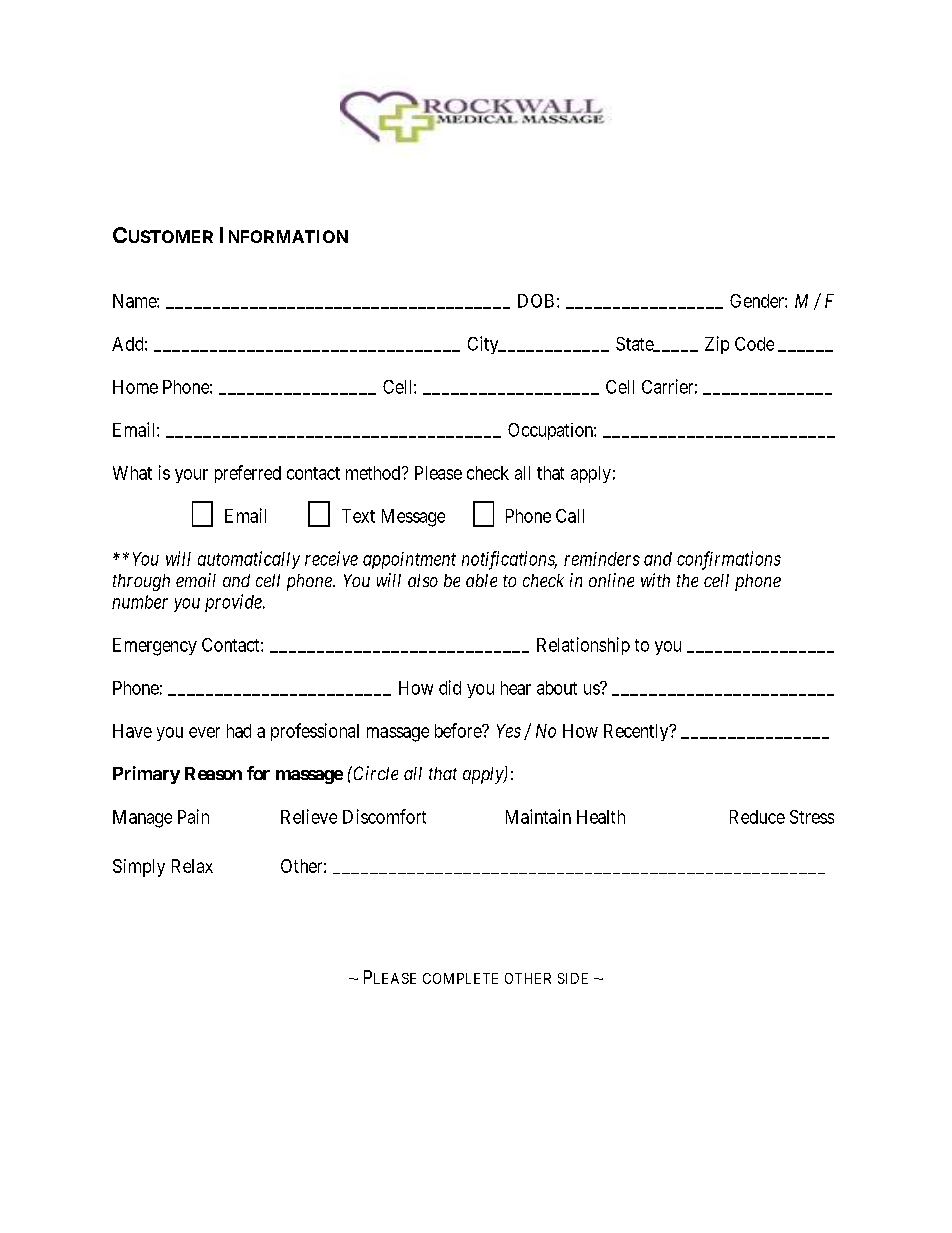 The width and height of the screenshot is (952, 1233). Describe the element at coordinates (135, 387) in the screenshot. I see `Home` at that location.
